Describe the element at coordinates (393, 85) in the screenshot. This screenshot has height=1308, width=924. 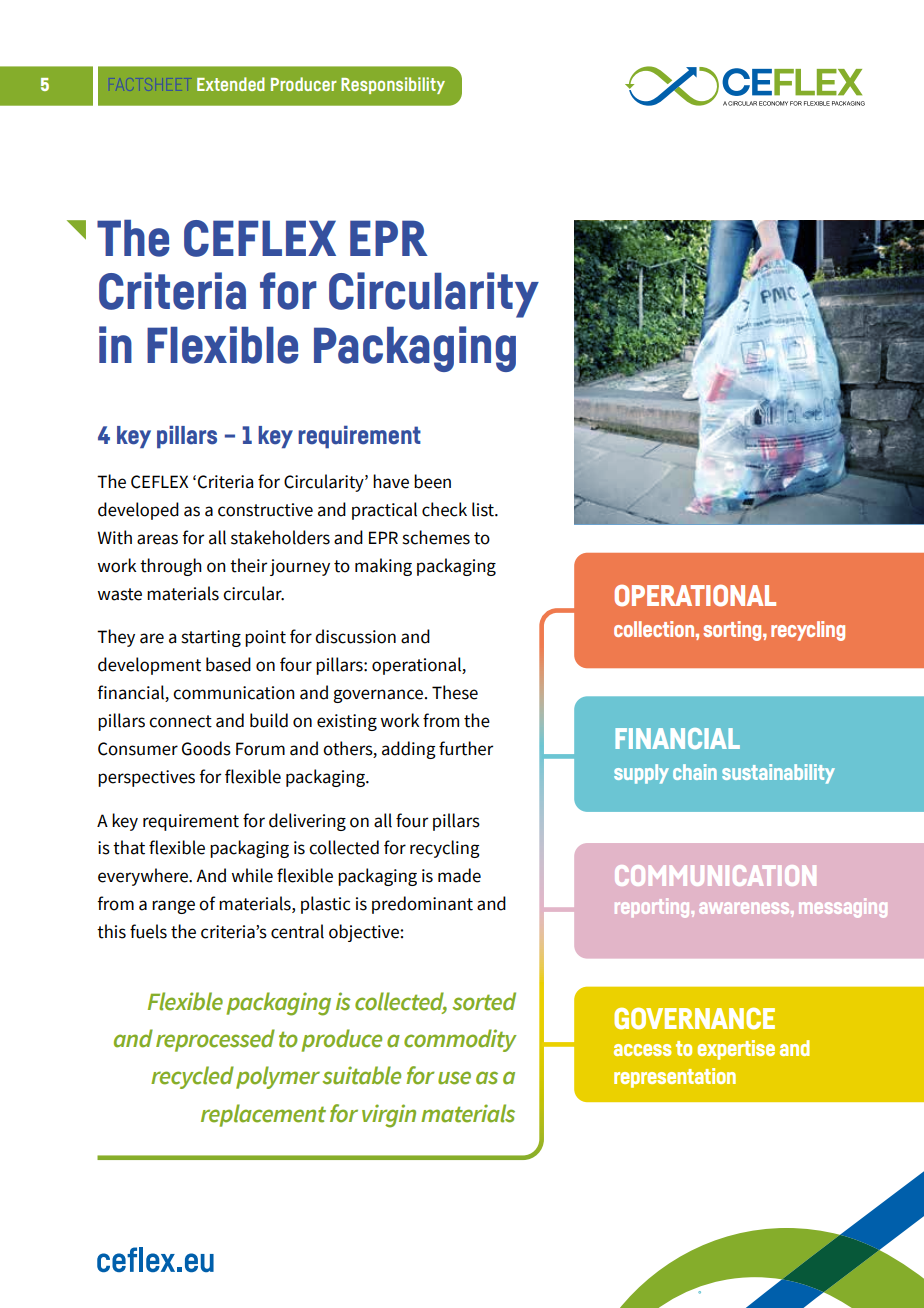
I see `Responsibility` at that location.
